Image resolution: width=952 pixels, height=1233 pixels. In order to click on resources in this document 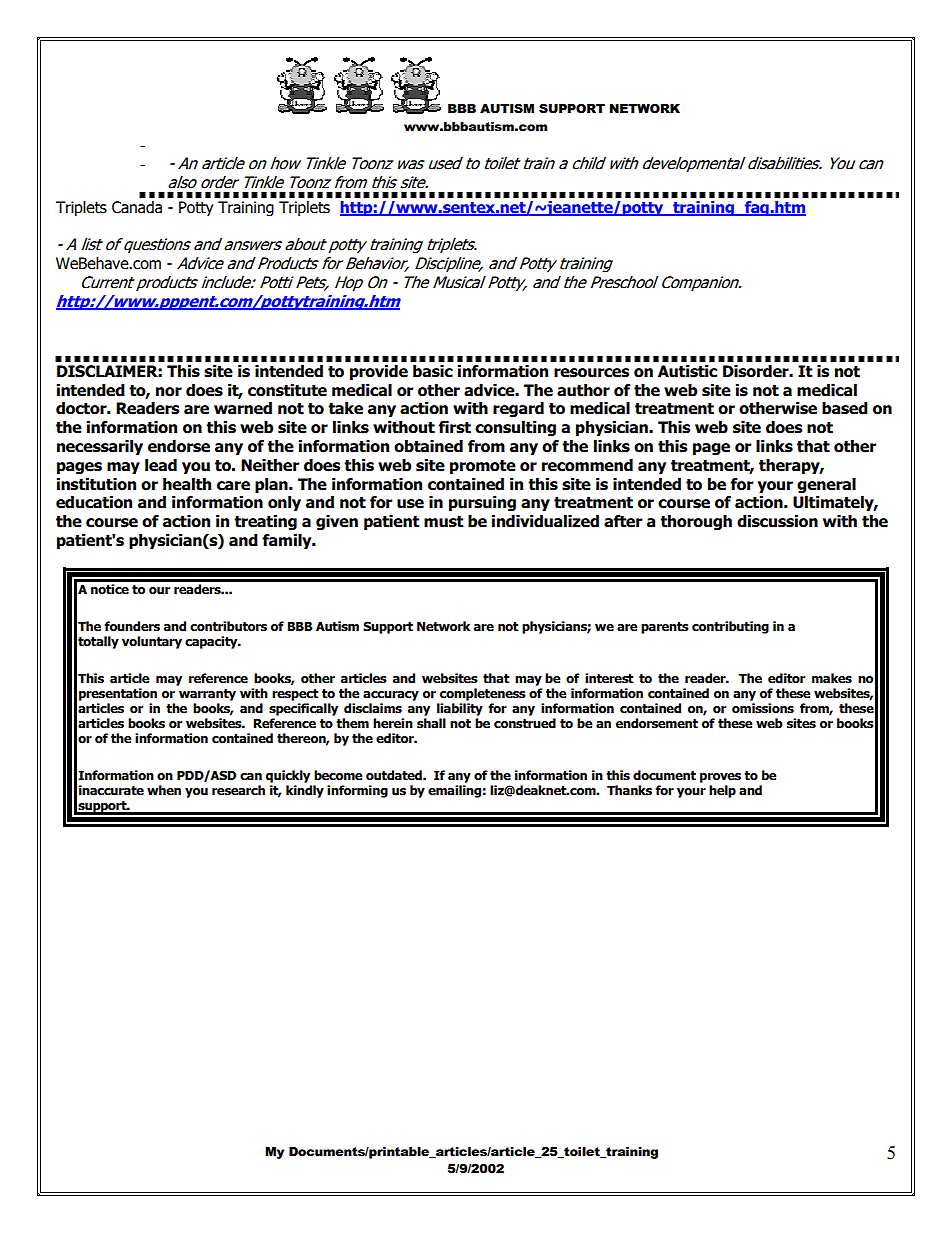, I will do `click(591, 373)`.
